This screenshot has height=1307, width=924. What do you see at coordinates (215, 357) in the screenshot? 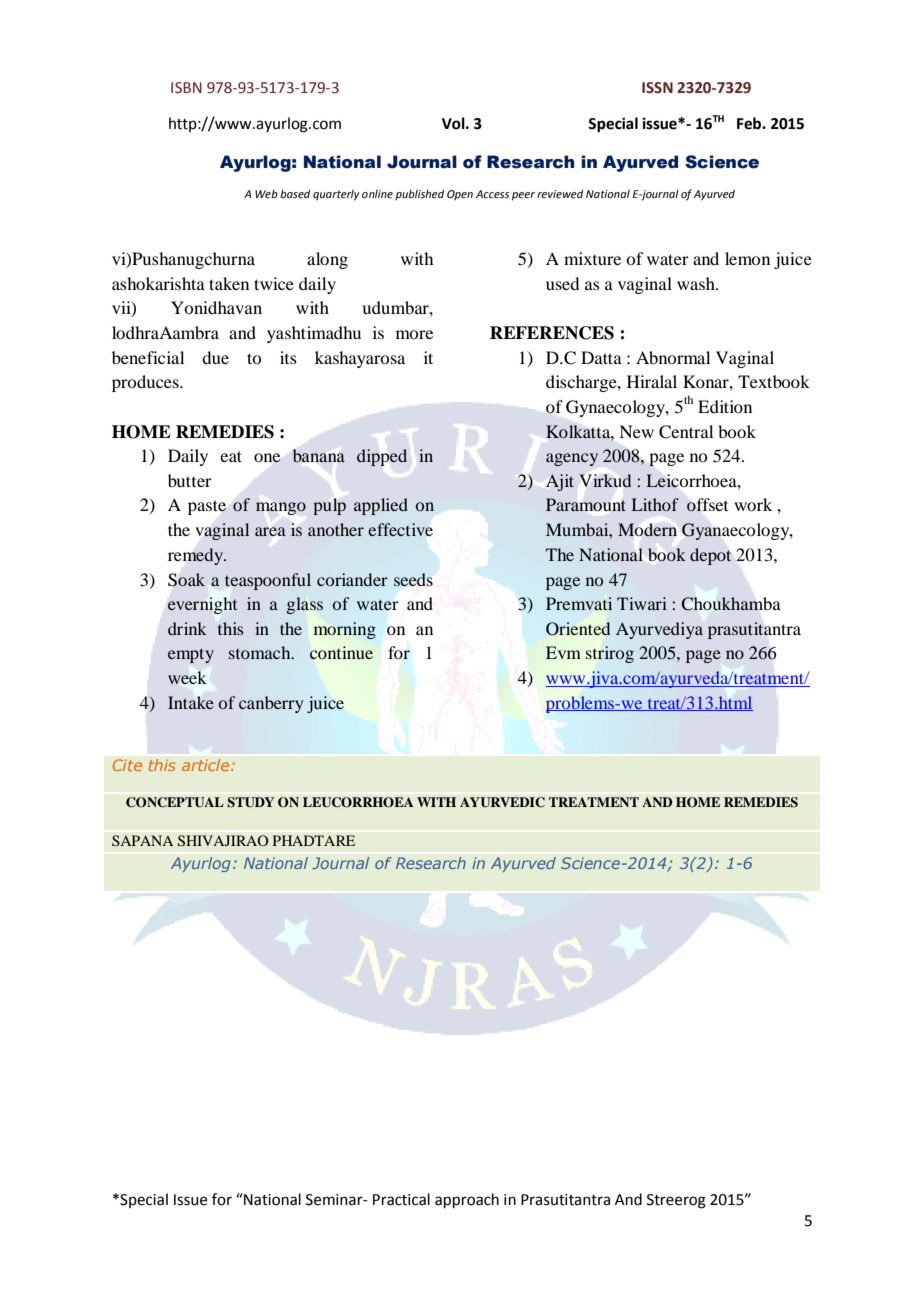
I see `due` at bounding box center [215, 357].
